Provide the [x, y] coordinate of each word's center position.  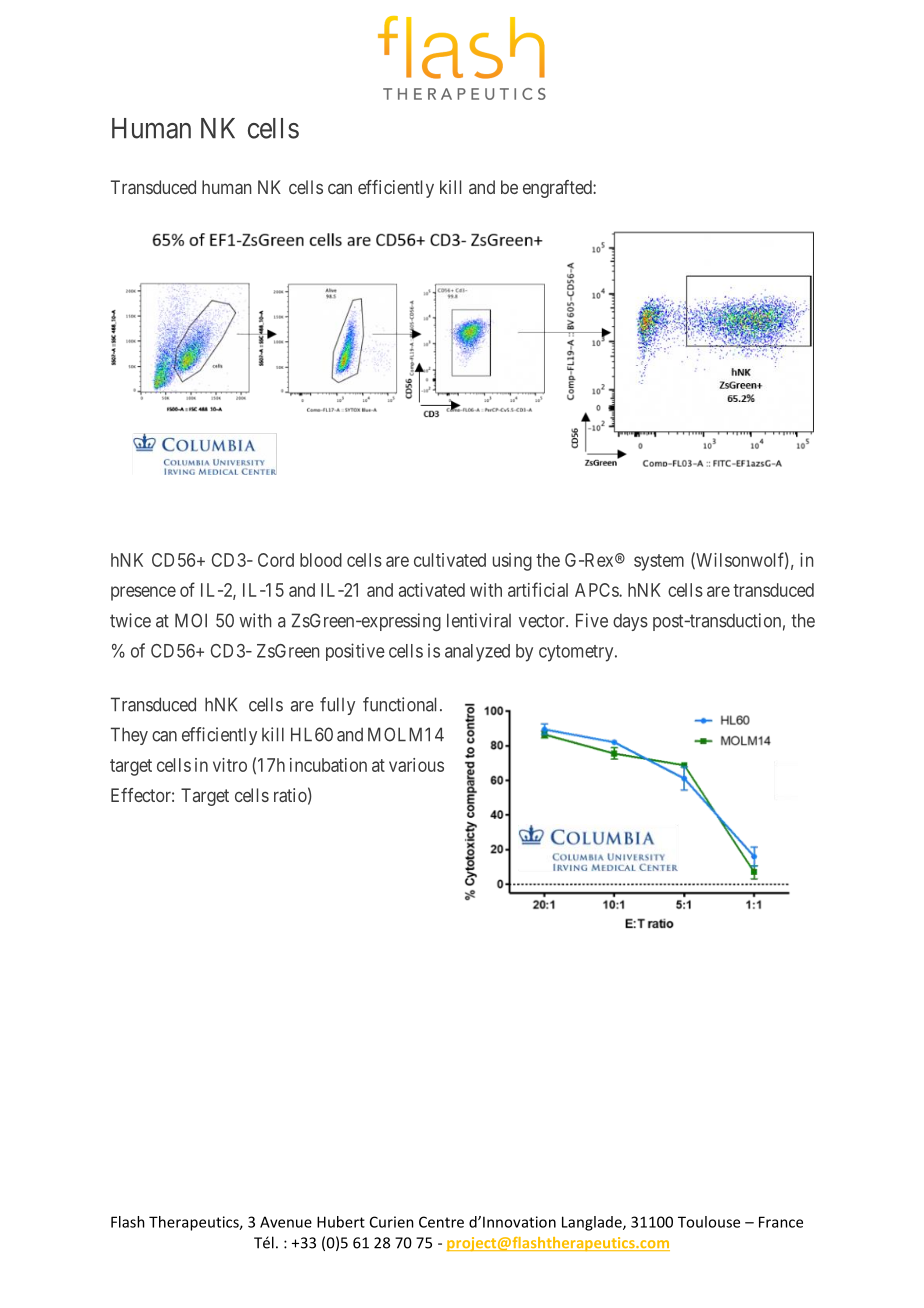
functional [402, 704]
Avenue [286, 1222]
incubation [328, 765]
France [781, 1222]
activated [432, 590]
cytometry [577, 653]
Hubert [341, 1222]
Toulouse [709, 1222]
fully [337, 706]
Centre [441, 1222]
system [659, 562]
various [416, 765]
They [129, 736]
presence [143, 593]
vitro [230, 765]
